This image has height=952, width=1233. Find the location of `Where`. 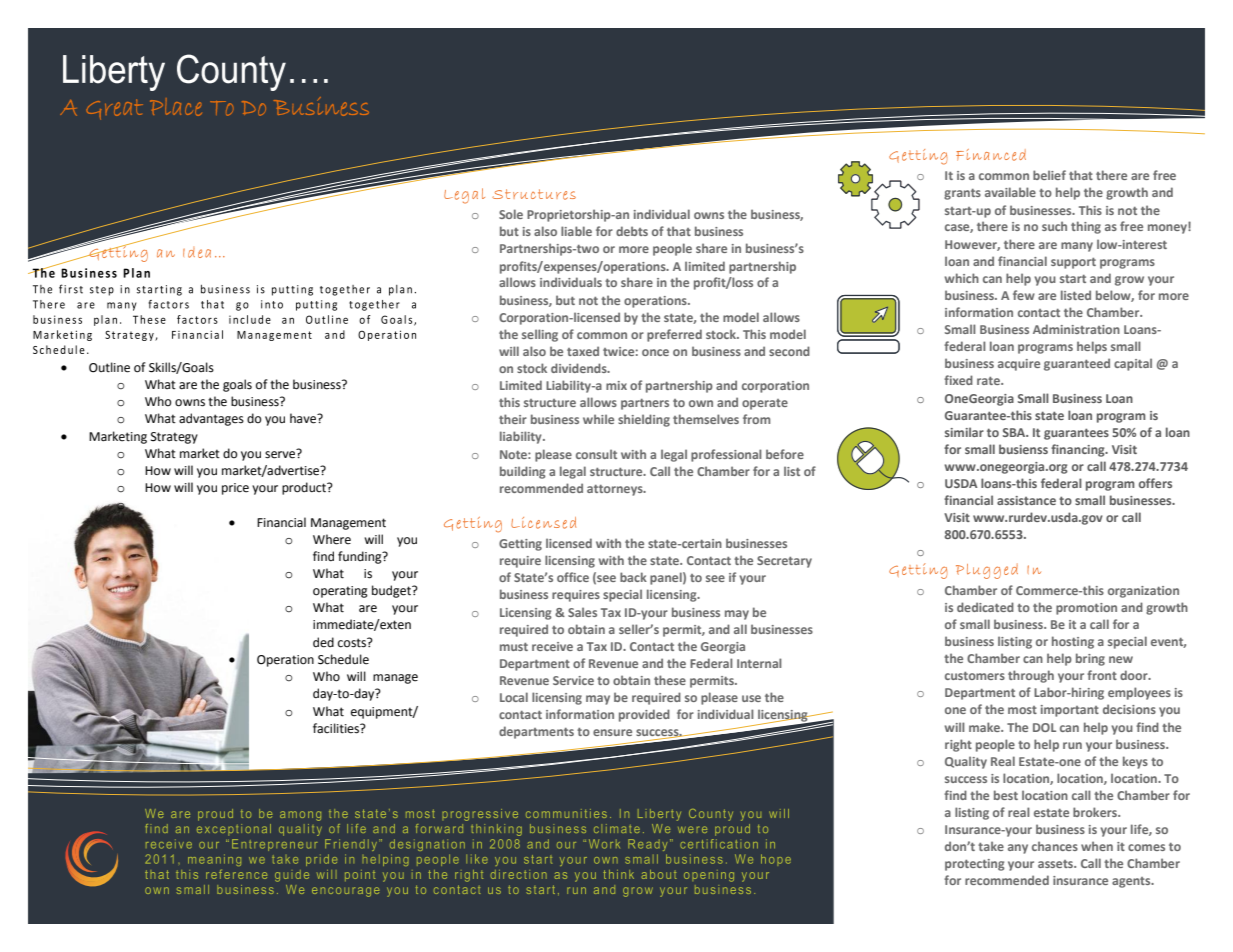

Where is located at coordinates (332, 539).
